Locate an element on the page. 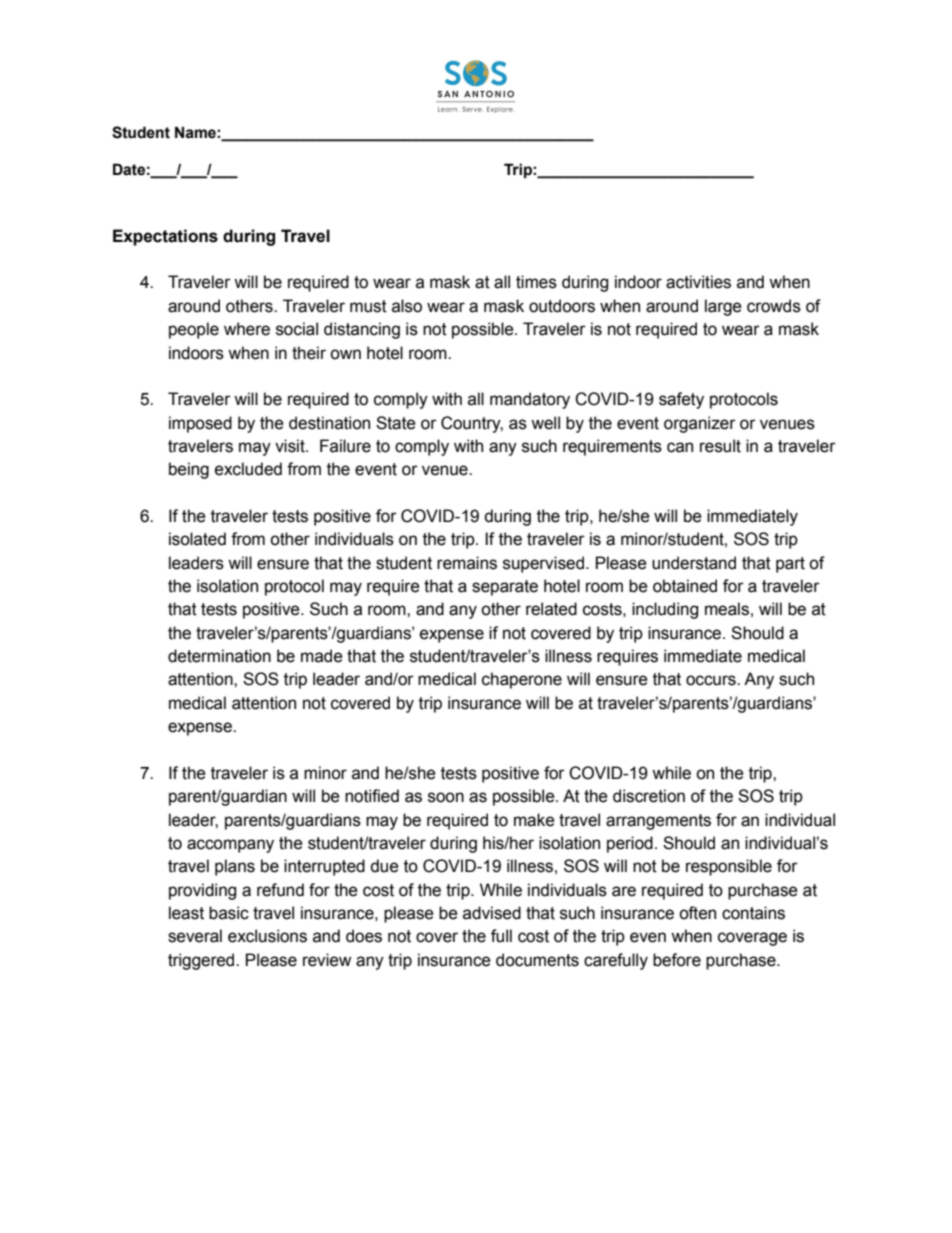 The height and width of the image is (1233, 952). activities is located at coordinates (698, 282).
